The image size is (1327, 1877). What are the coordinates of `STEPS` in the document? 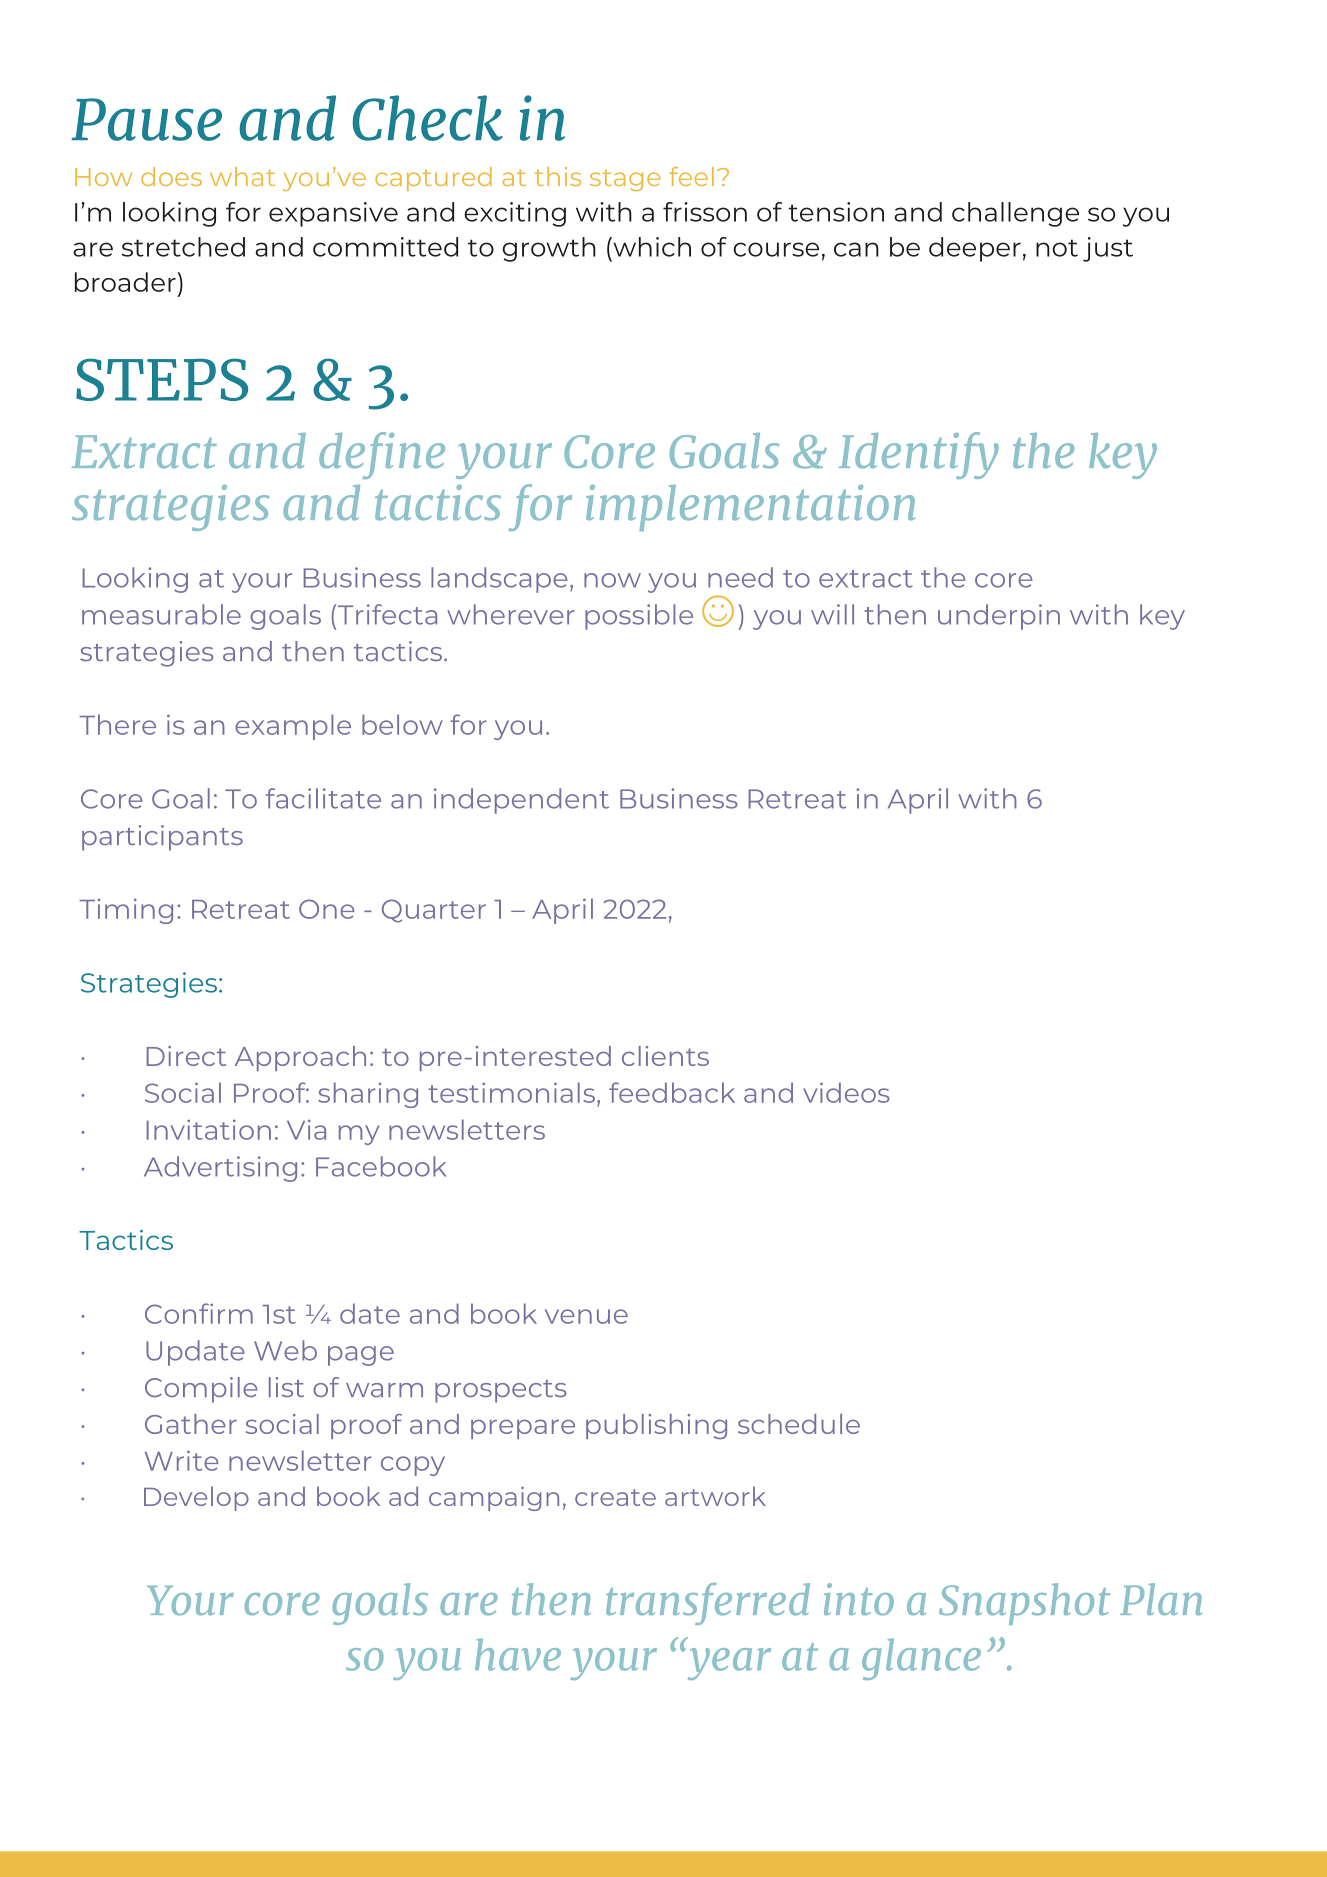 It's located at (162, 379).
